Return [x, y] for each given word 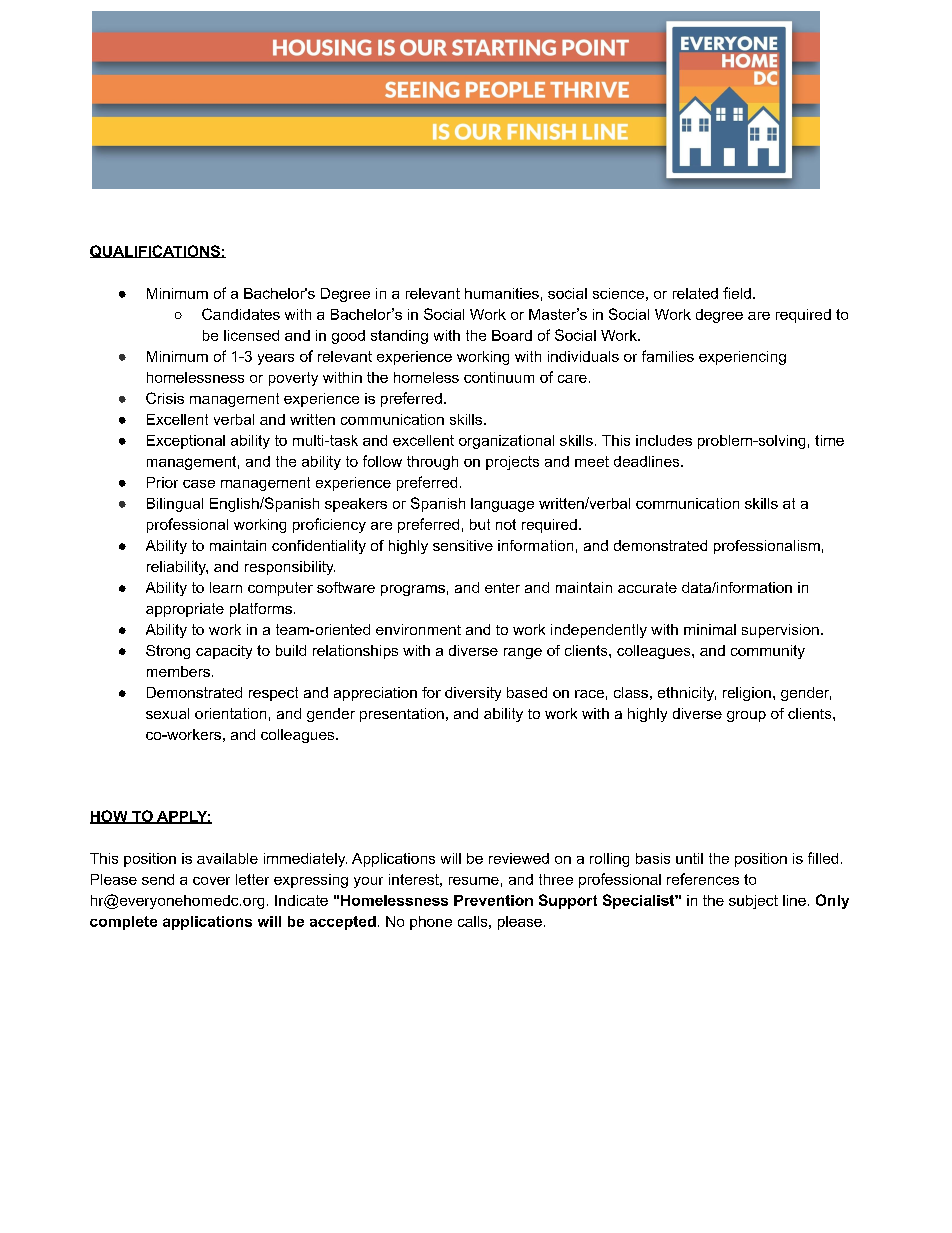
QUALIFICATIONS [156, 251]
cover [211, 881]
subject [753, 902]
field [737, 293]
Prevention [493, 900]
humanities [502, 293]
